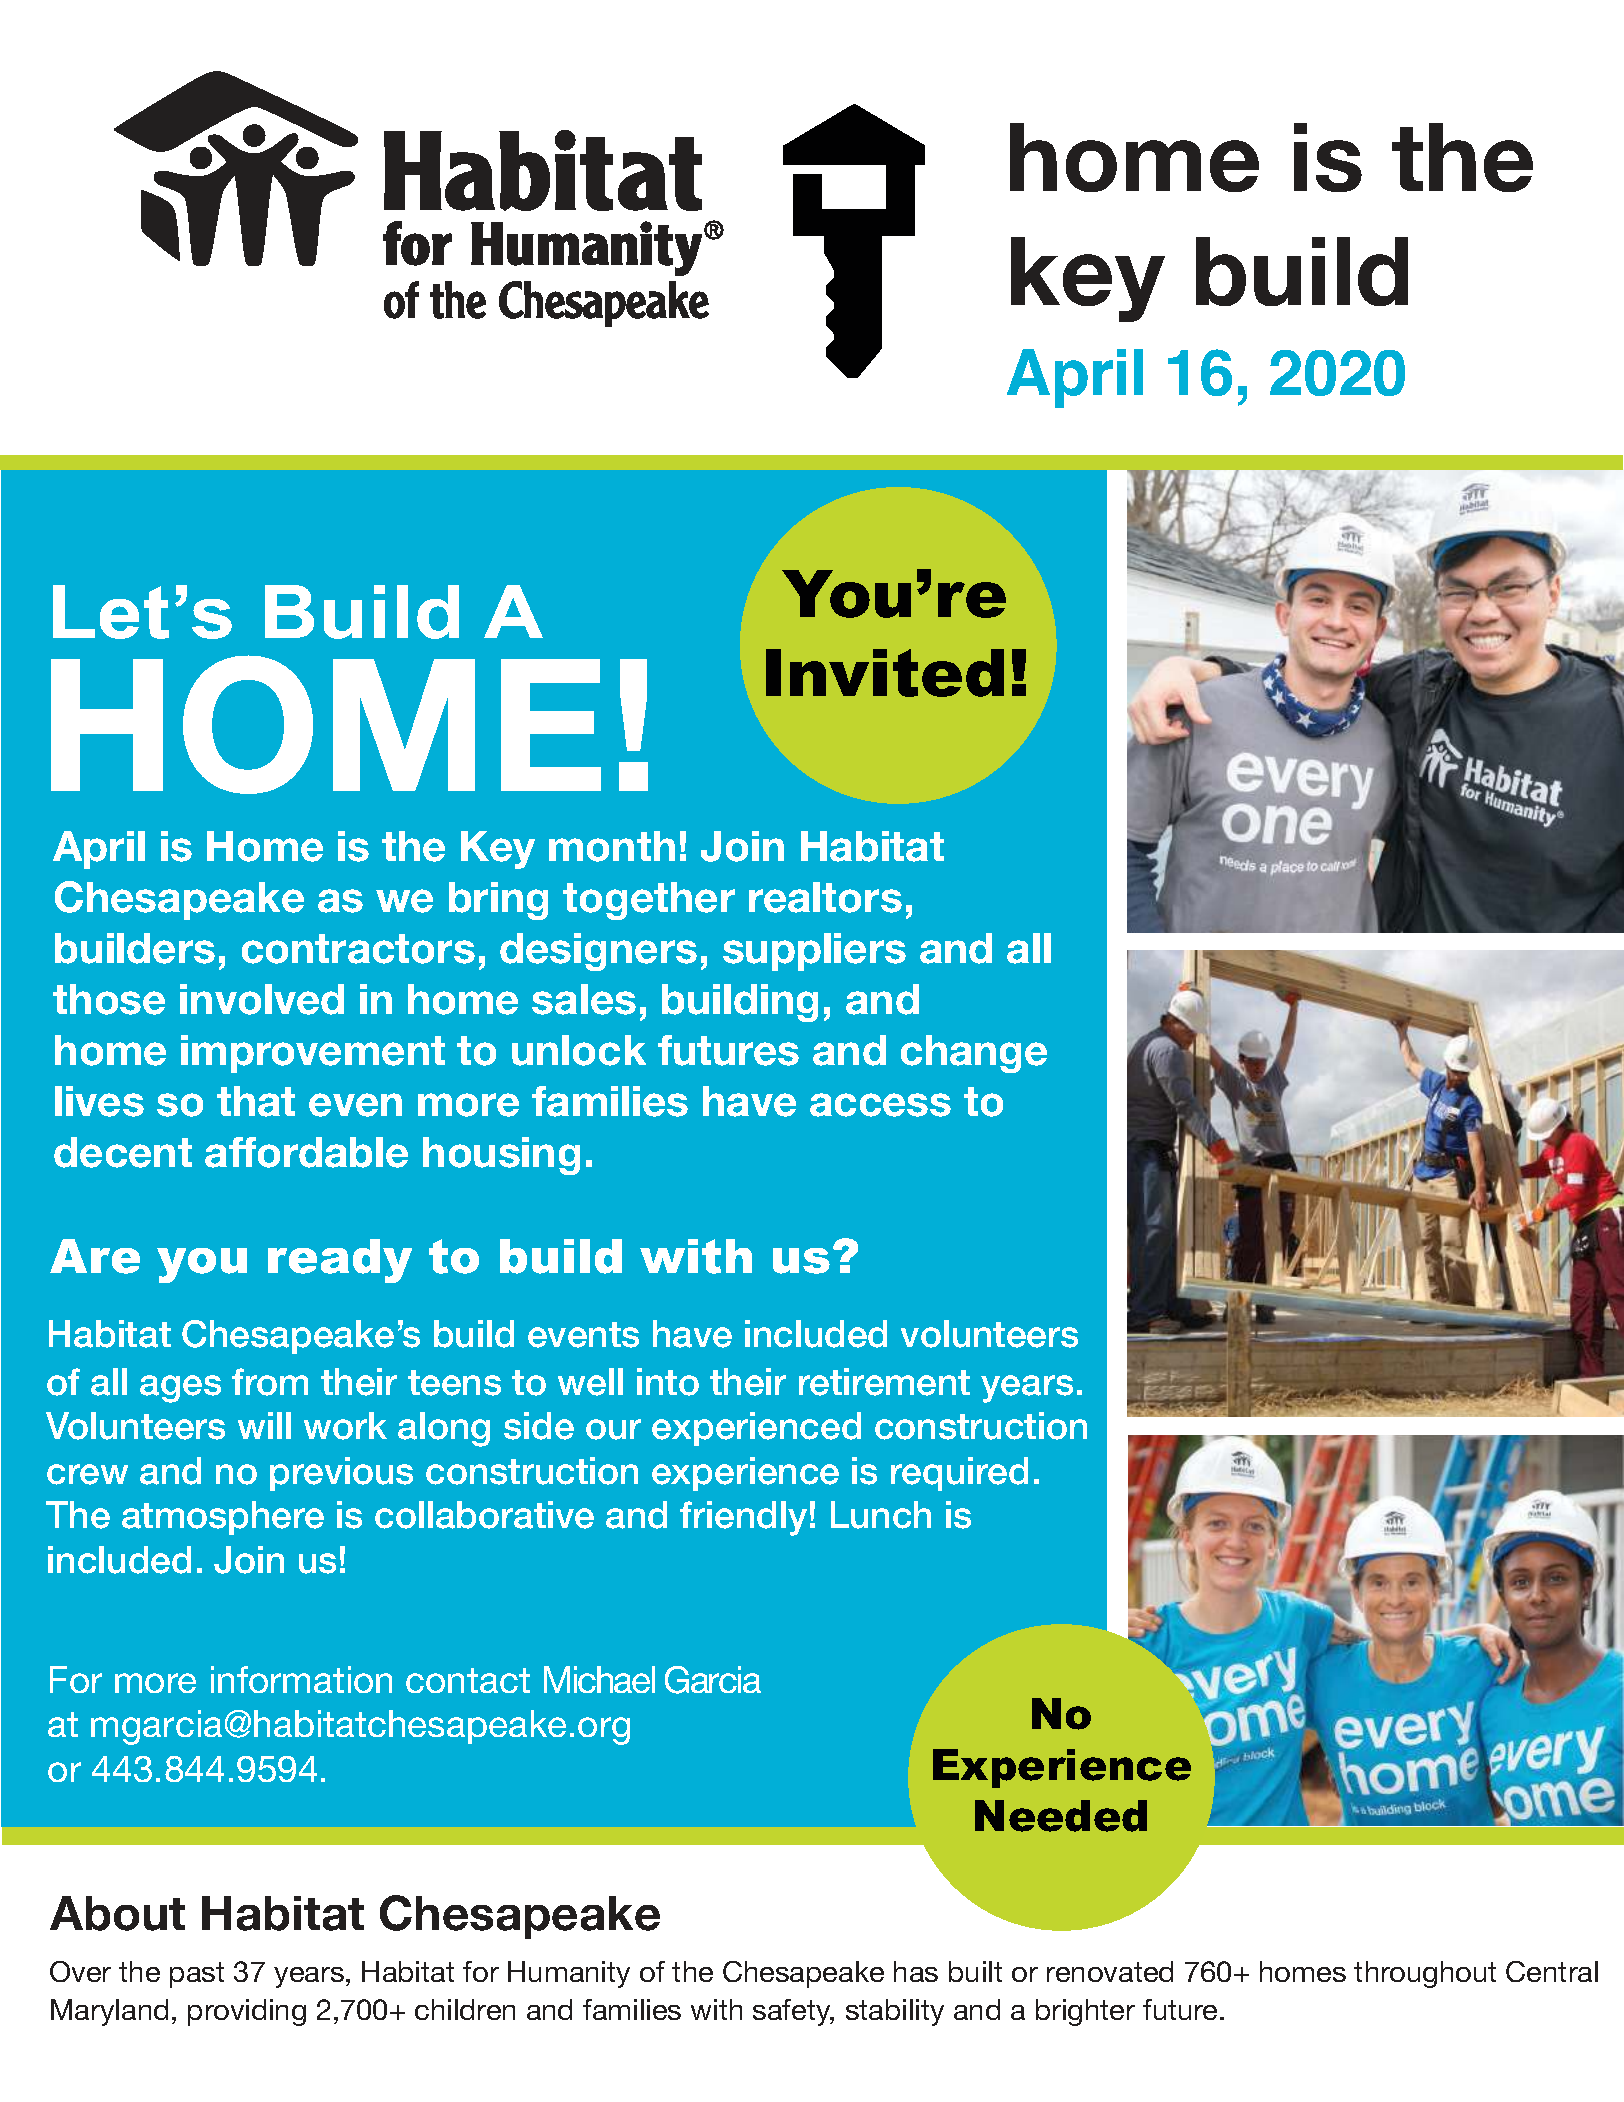  Describe the element at coordinates (612, 846) in the image. I see `month` at that location.
